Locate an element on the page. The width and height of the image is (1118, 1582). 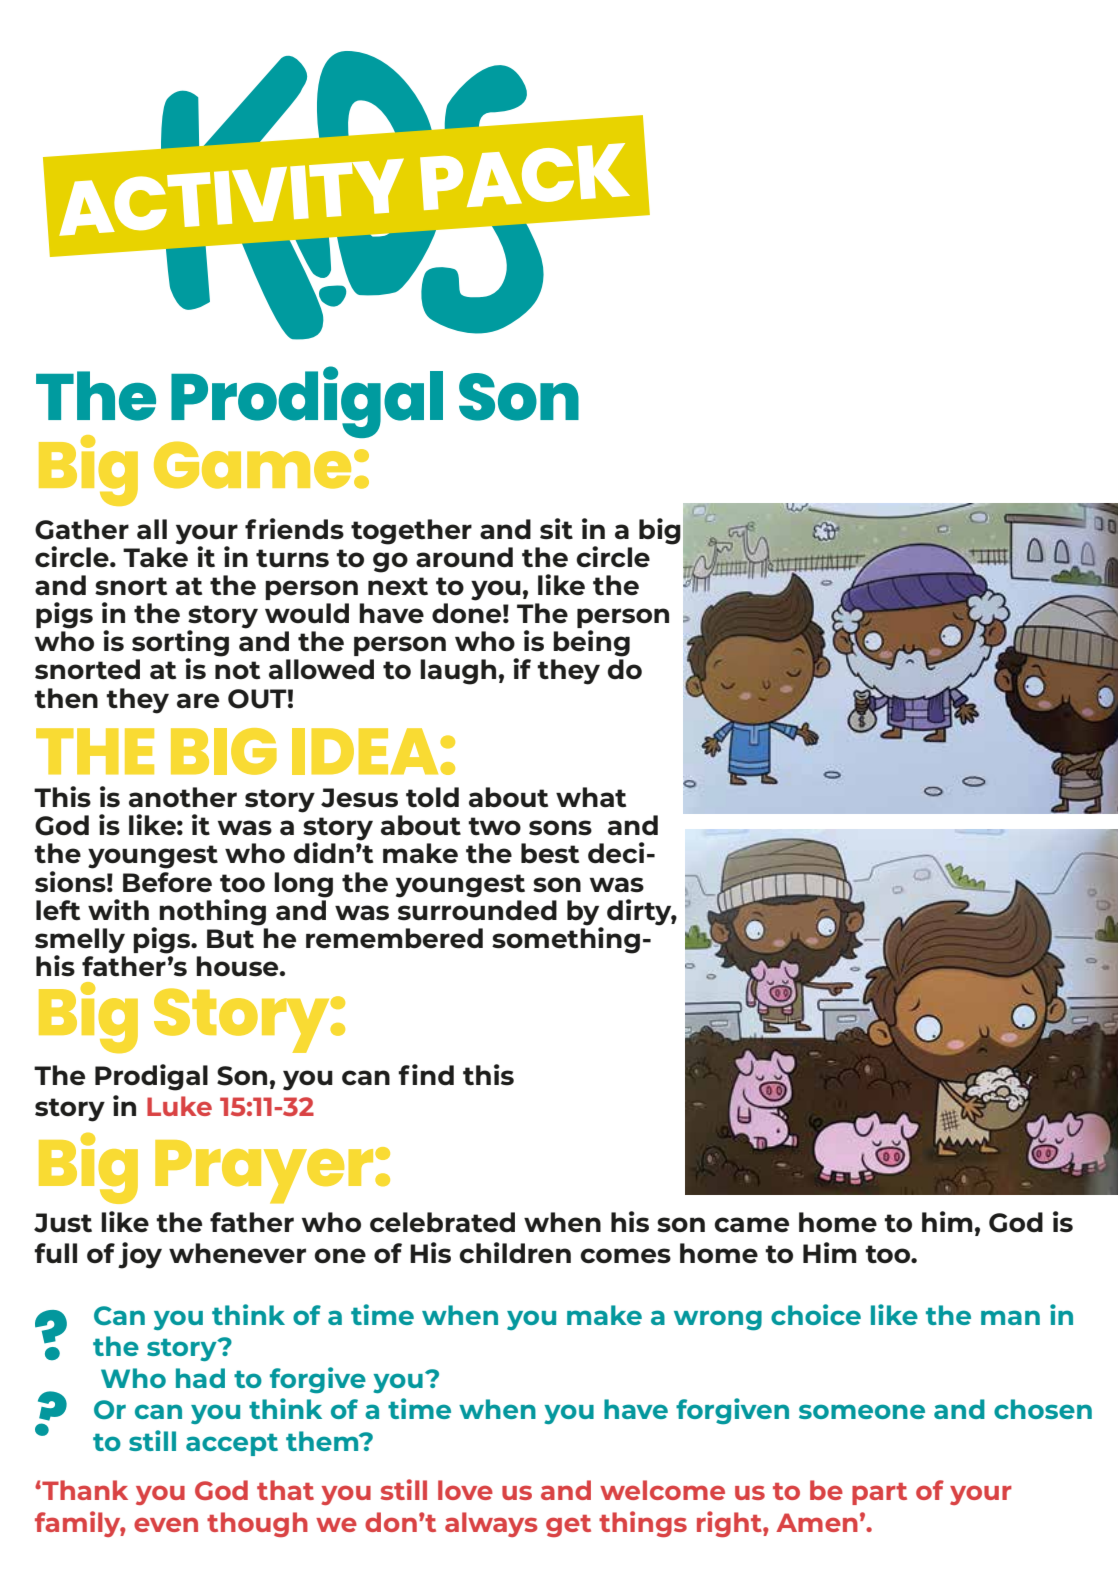
surrounded is located at coordinates (477, 910).
